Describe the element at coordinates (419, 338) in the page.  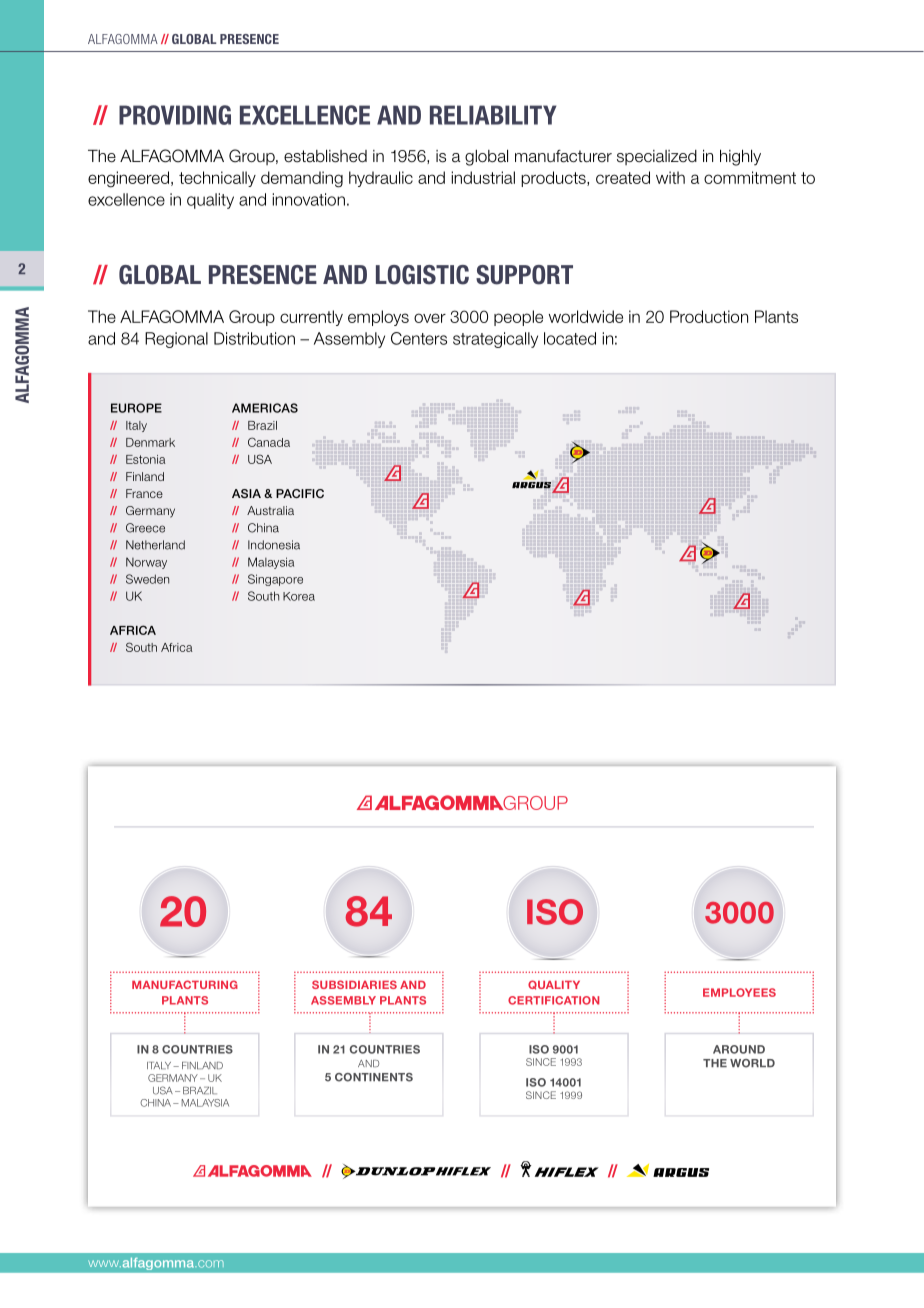
I see `Centers` at that location.
